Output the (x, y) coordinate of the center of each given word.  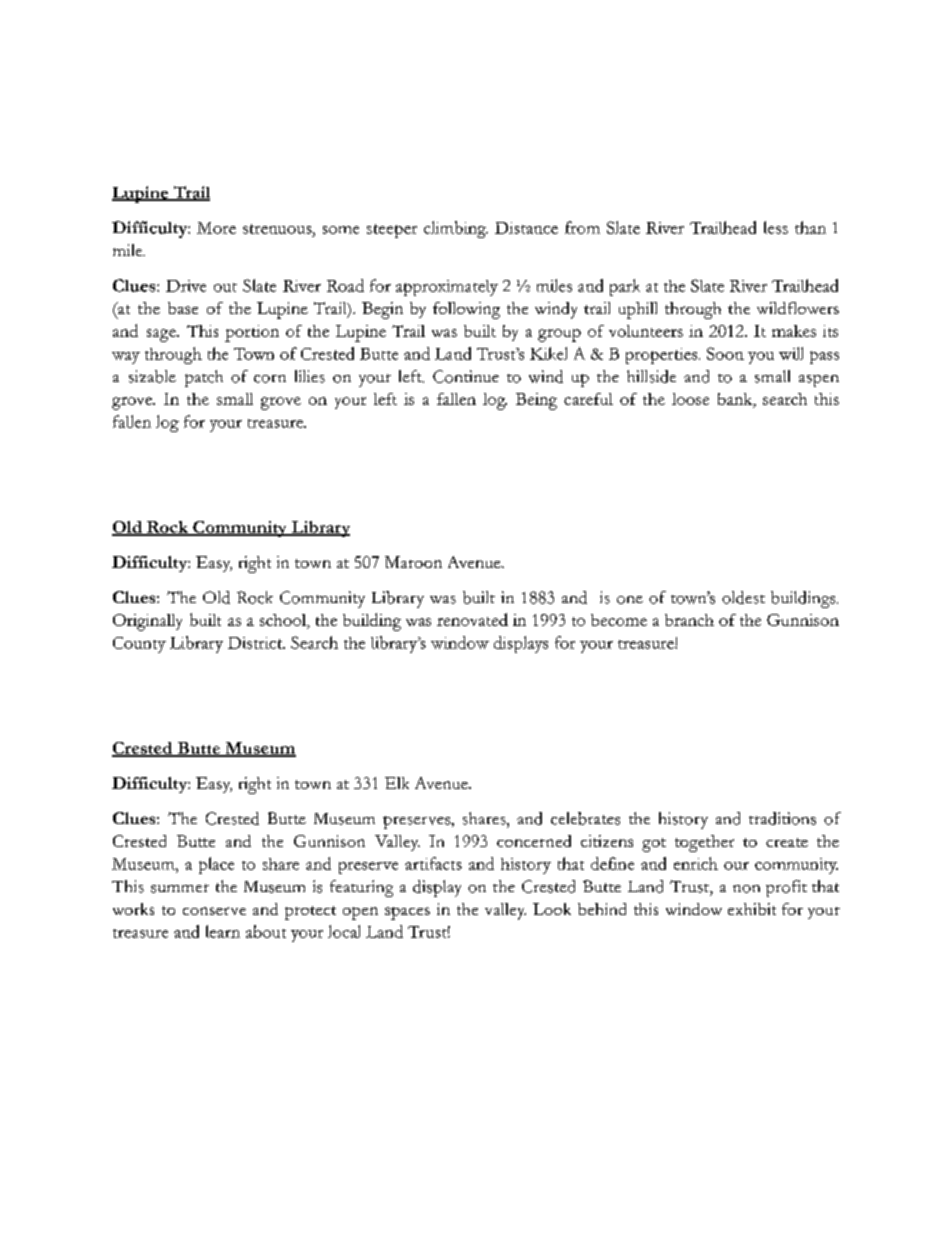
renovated (472, 619)
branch (689, 620)
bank (736, 400)
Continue (466, 376)
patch (204, 378)
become (619, 620)
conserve (214, 911)
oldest (743, 597)
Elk (397, 783)
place (216, 865)
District (256, 643)
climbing (456, 229)
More (216, 228)
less (776, 227)
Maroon (413, 562)
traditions (782, 818)
